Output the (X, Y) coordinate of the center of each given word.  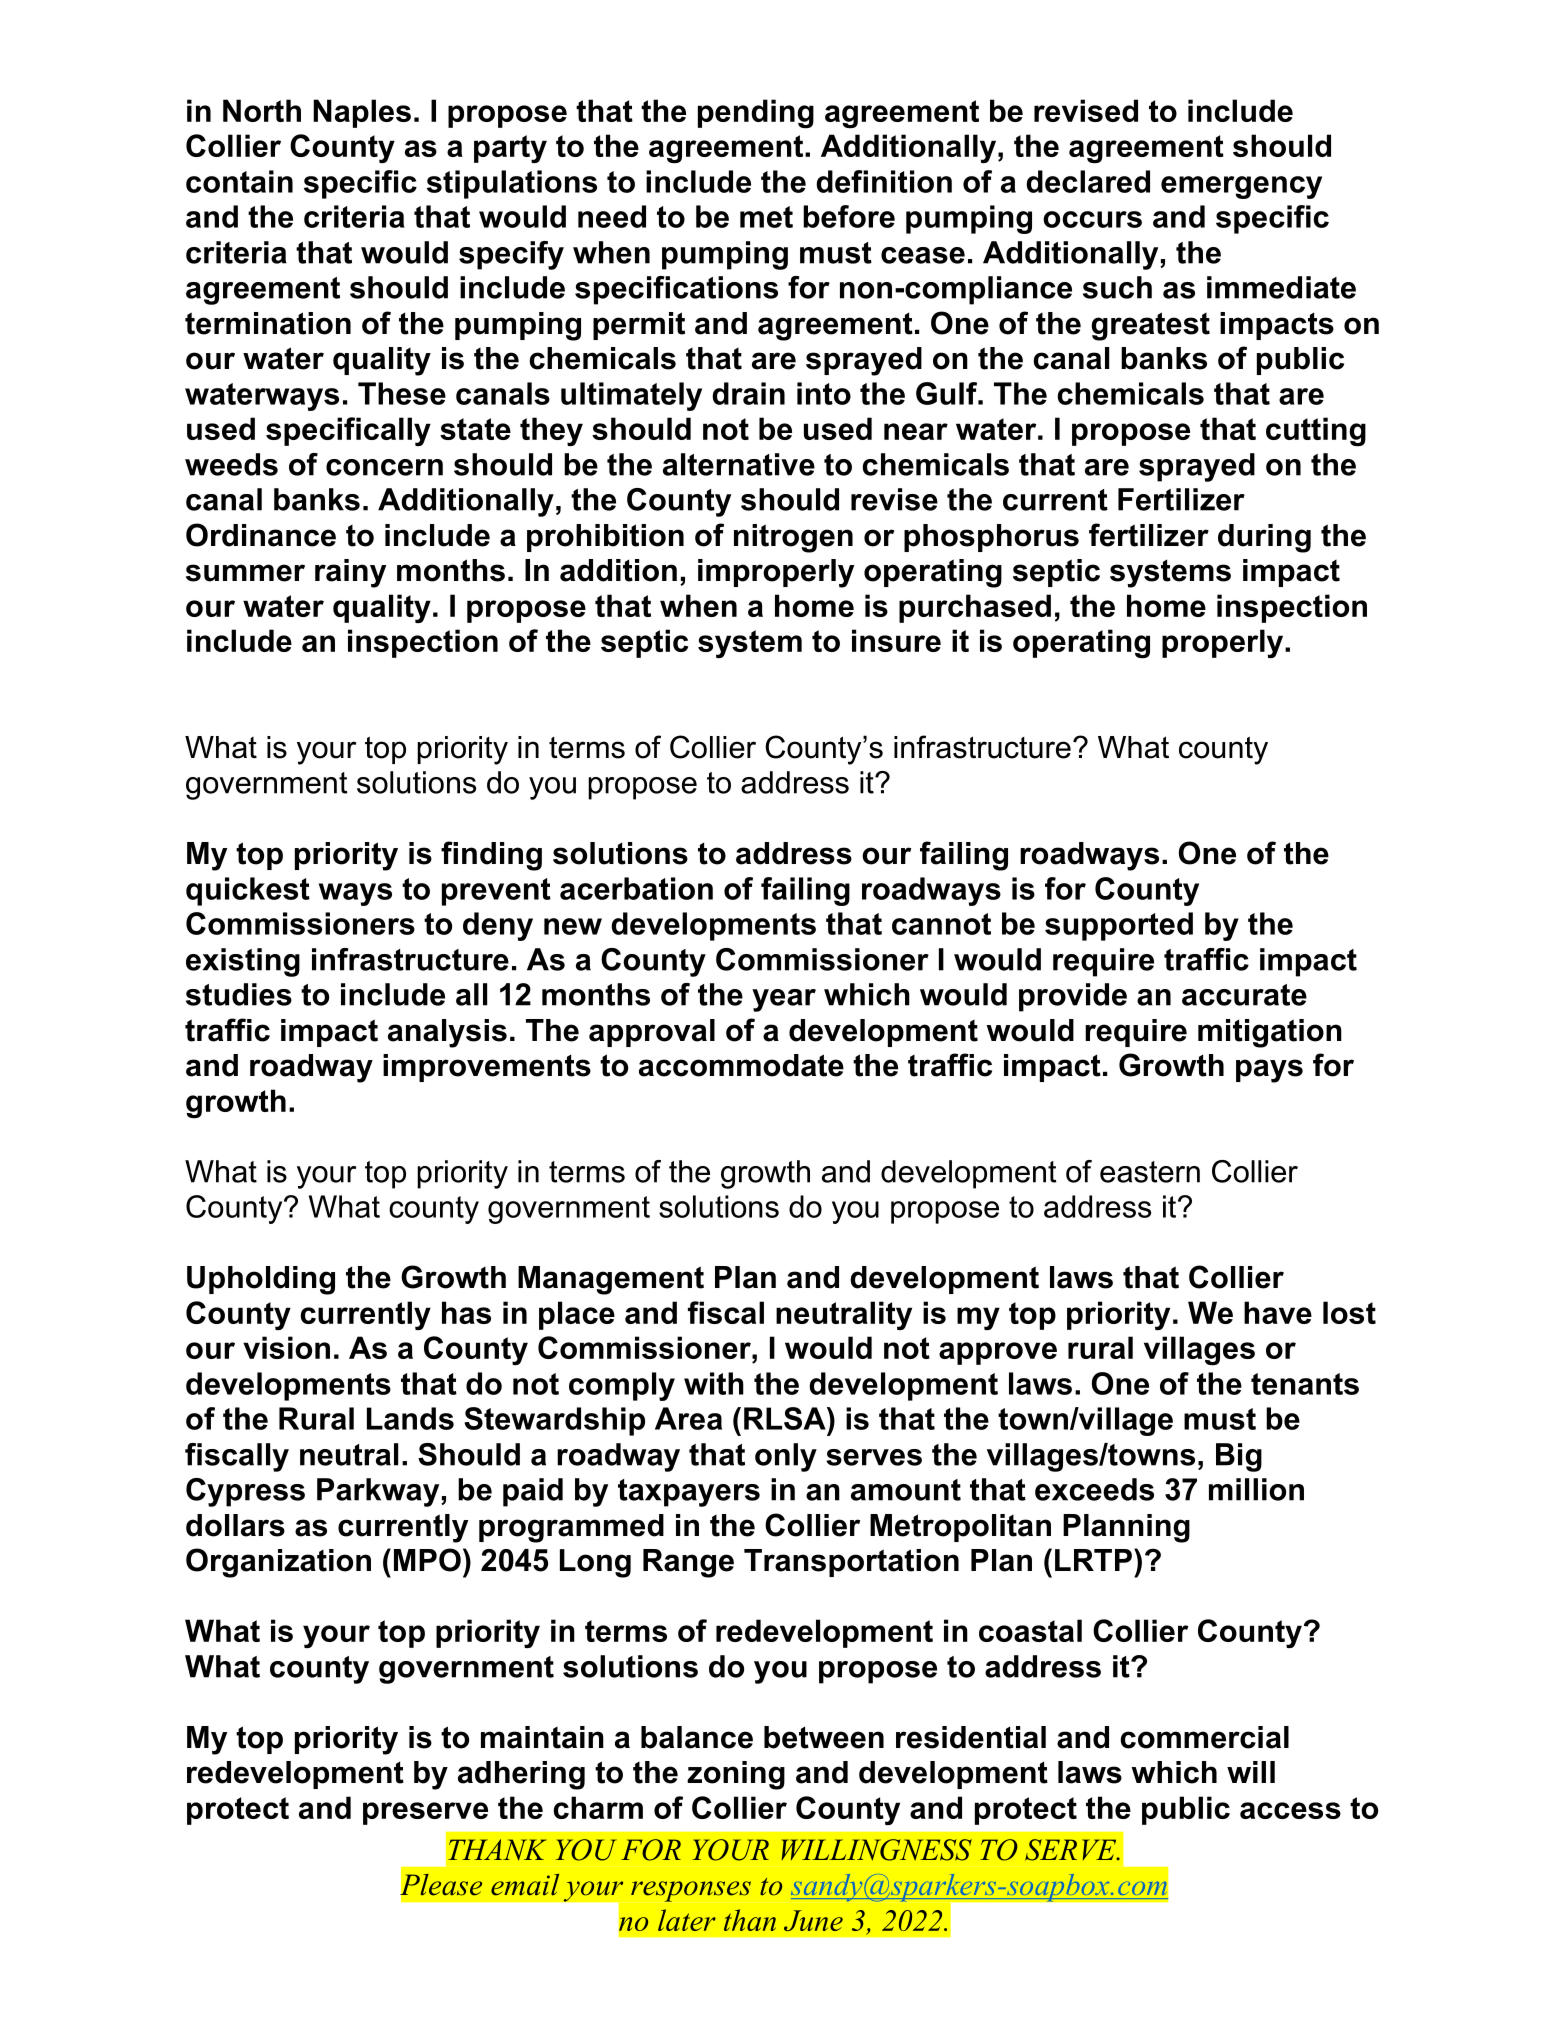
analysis (447, 1033)
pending (756, 114)
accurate (1244, 995)
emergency (1241, 187)
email (525, 1885)
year (784, 1000)
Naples (362, 113)
